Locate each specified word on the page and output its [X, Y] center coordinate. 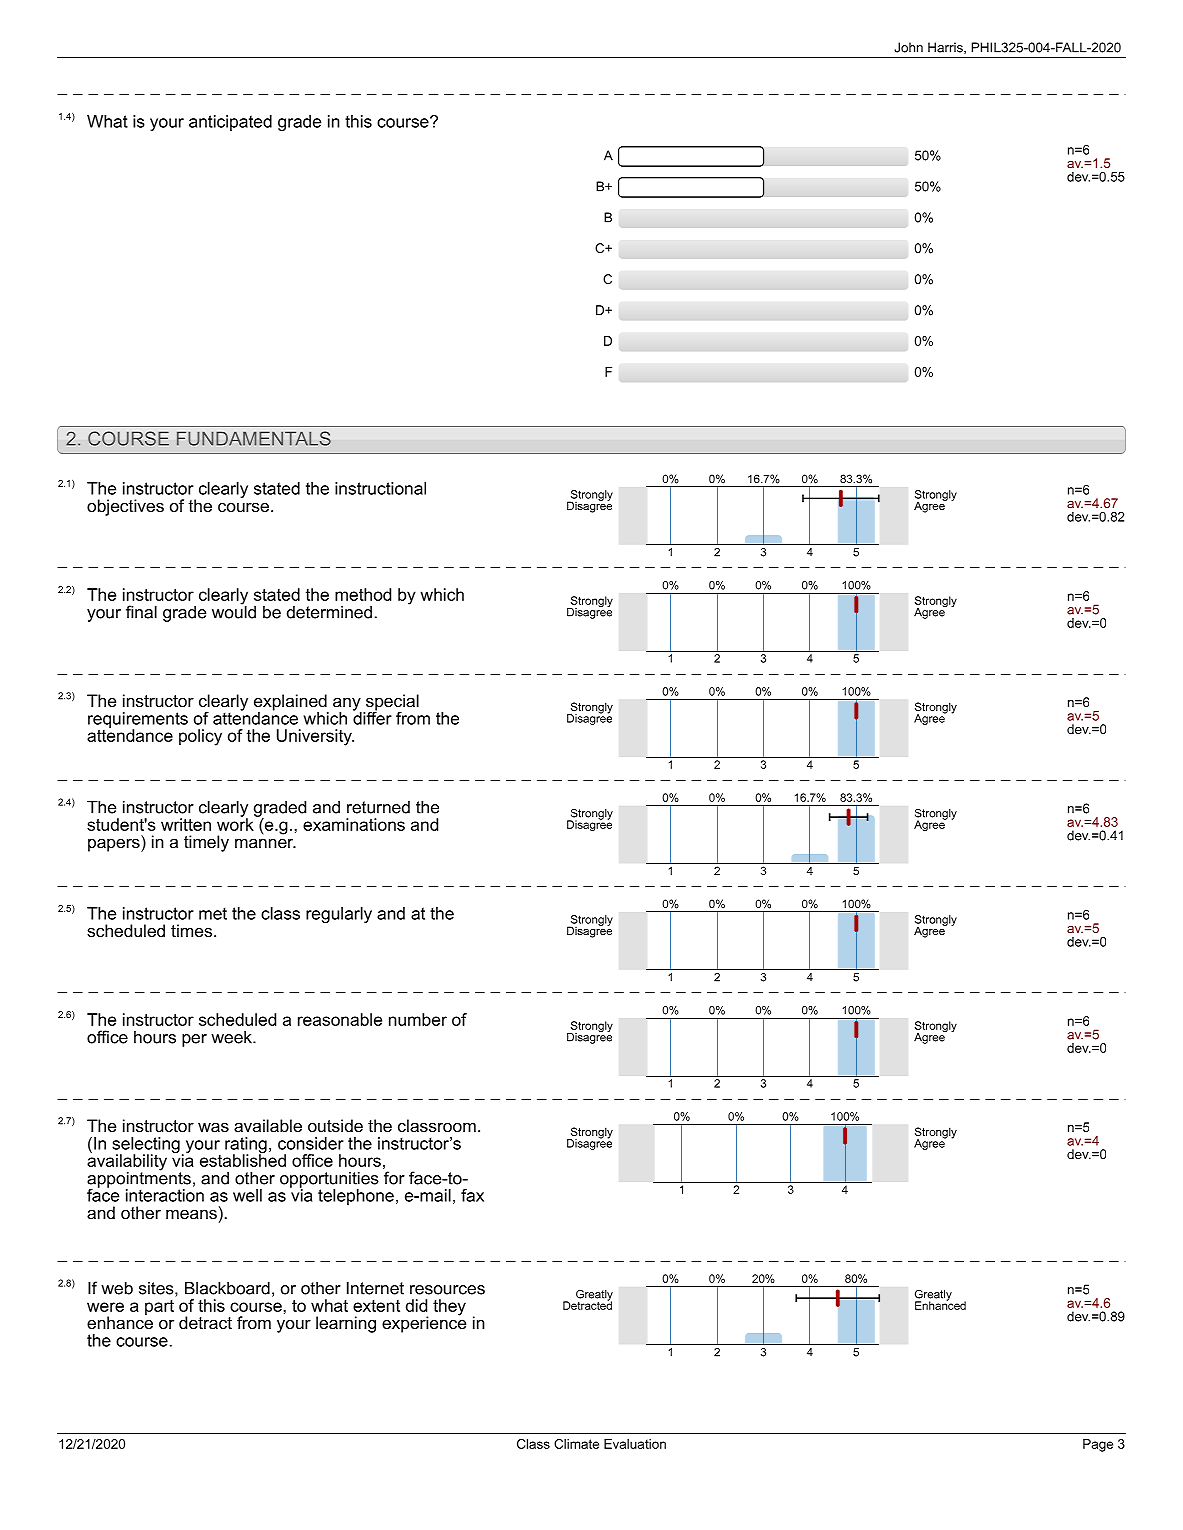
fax [472, 1195]
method [363, 594]
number [418, 1019]
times [191, 930]
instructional [380, 488]
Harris [946, 48]
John [908, 47]
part [159, 1307]
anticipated [230, 123]
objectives [125, 507]
